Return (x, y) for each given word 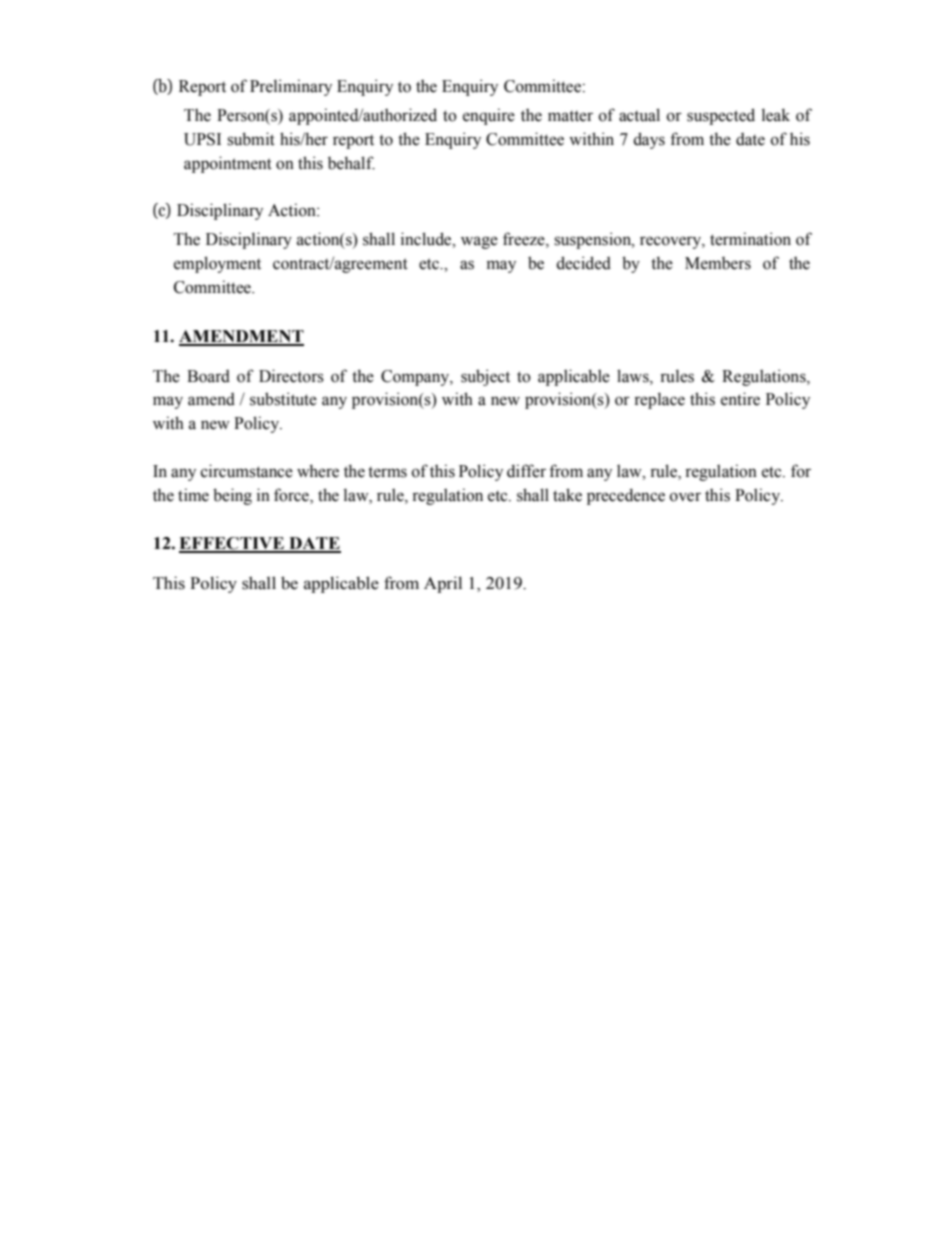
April (443, 584)
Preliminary (291, 87)
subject (485, 377)
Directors (291, 376)
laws (634, 376)
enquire (489, 116)
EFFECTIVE (233, 544)
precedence (626, 496)
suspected (721, 116)
